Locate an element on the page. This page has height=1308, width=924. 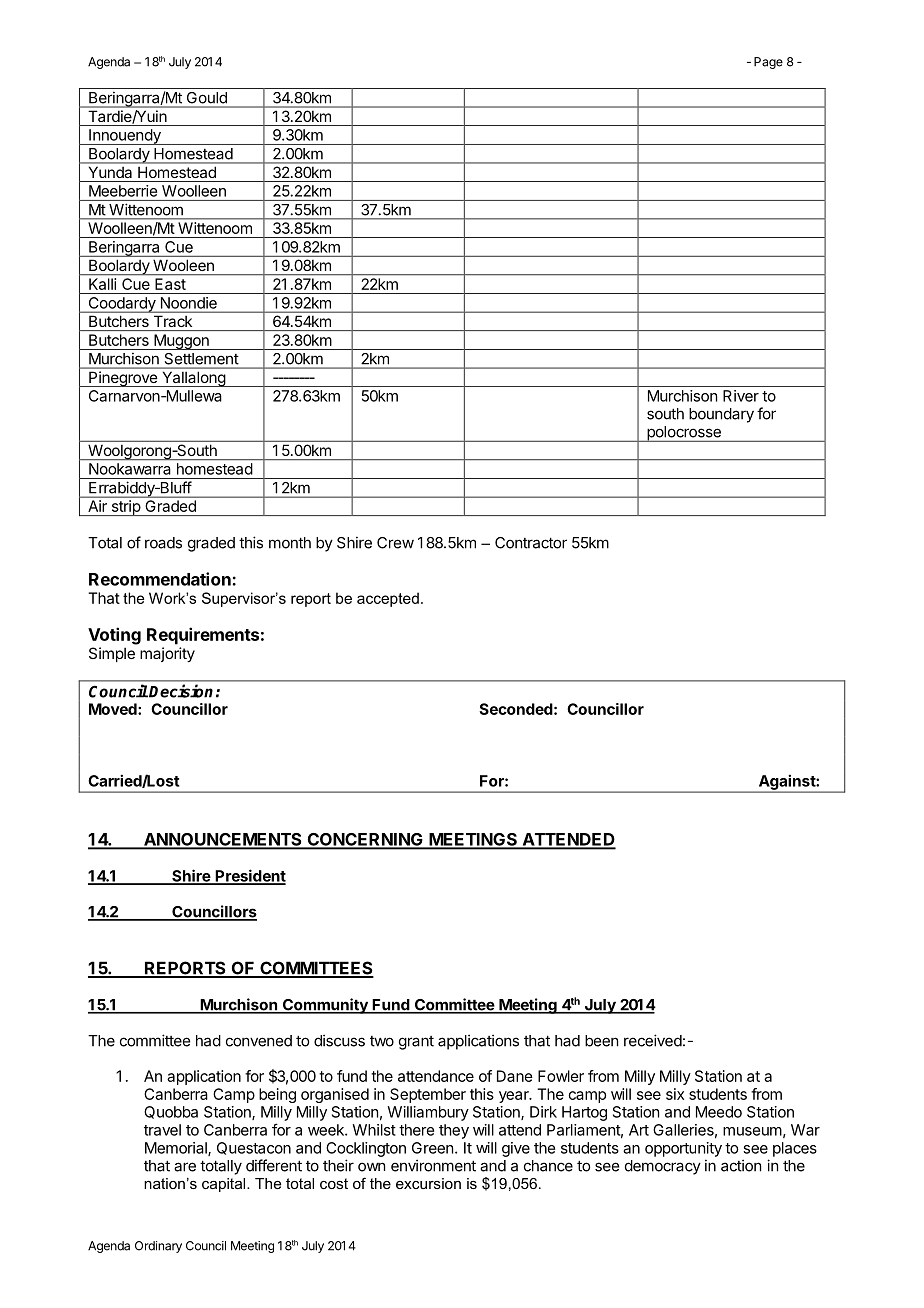
action is located at coordinates (741, 1165).
